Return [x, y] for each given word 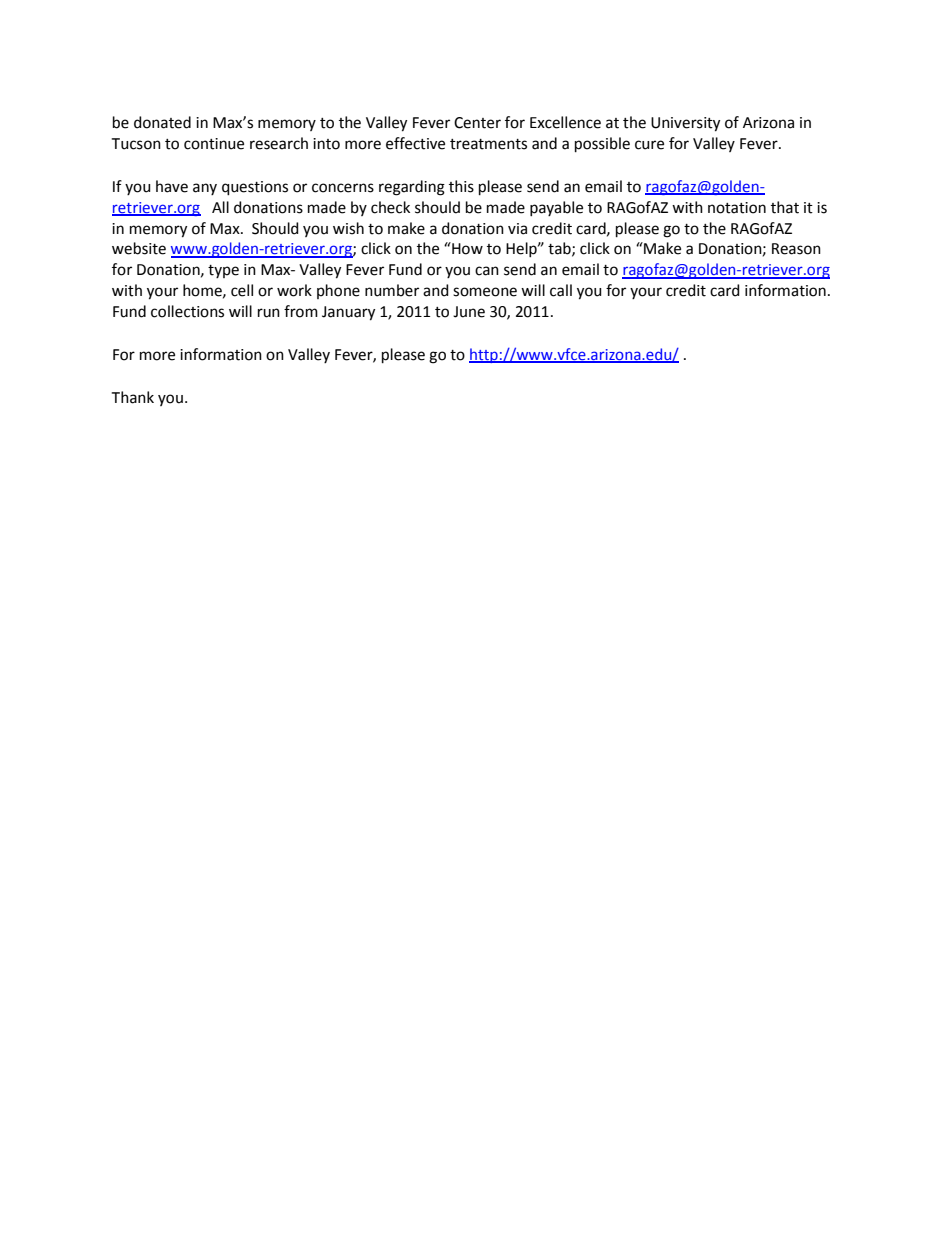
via [517, 229]
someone [485, 292]
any [205, 189]
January [348, 313]
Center [477, 123]
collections [187, 311]
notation [737, 208]
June [469, 312]
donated [162, 122]
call [561, 290]
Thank [132, 397]
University [685, 124]
